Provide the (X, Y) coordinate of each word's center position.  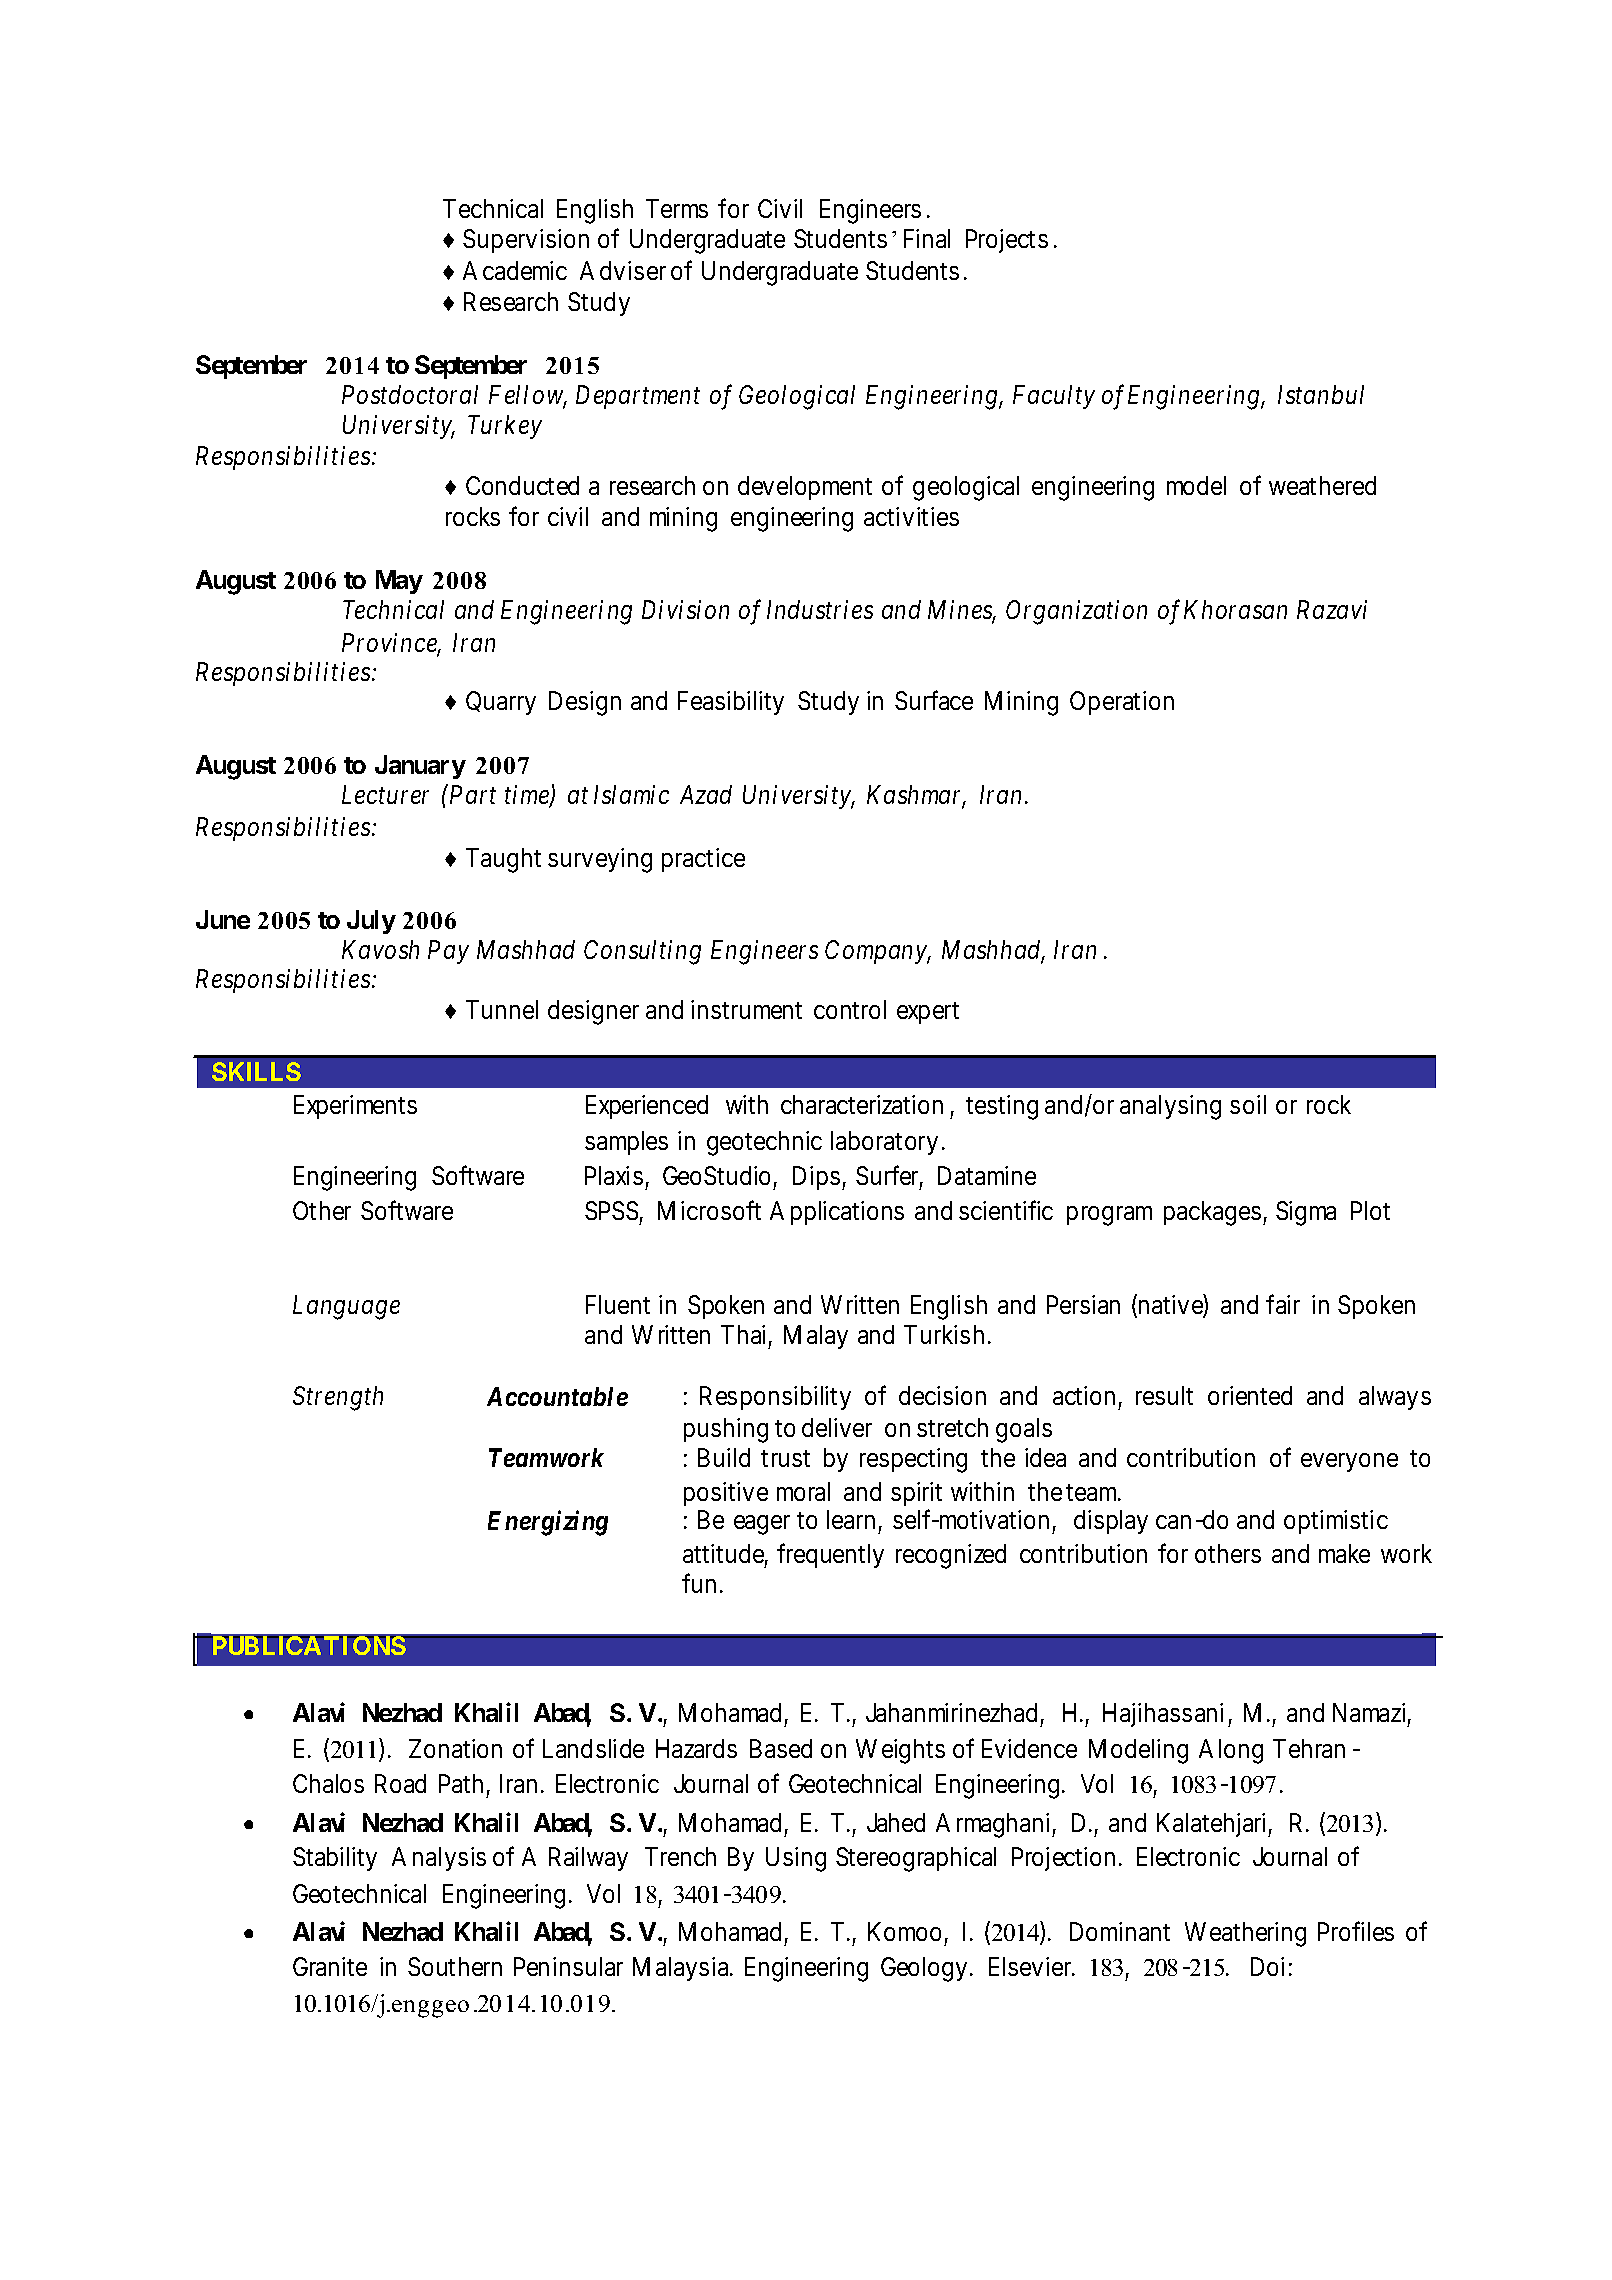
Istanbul (1321, 394)
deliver (837, 1427)
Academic (515, 270)
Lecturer (385, 794)
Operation (1122, 703)
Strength (338, 1398)
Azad (706, 794)
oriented (1250, 1395)
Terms (677, 208)
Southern (455, 1966)
